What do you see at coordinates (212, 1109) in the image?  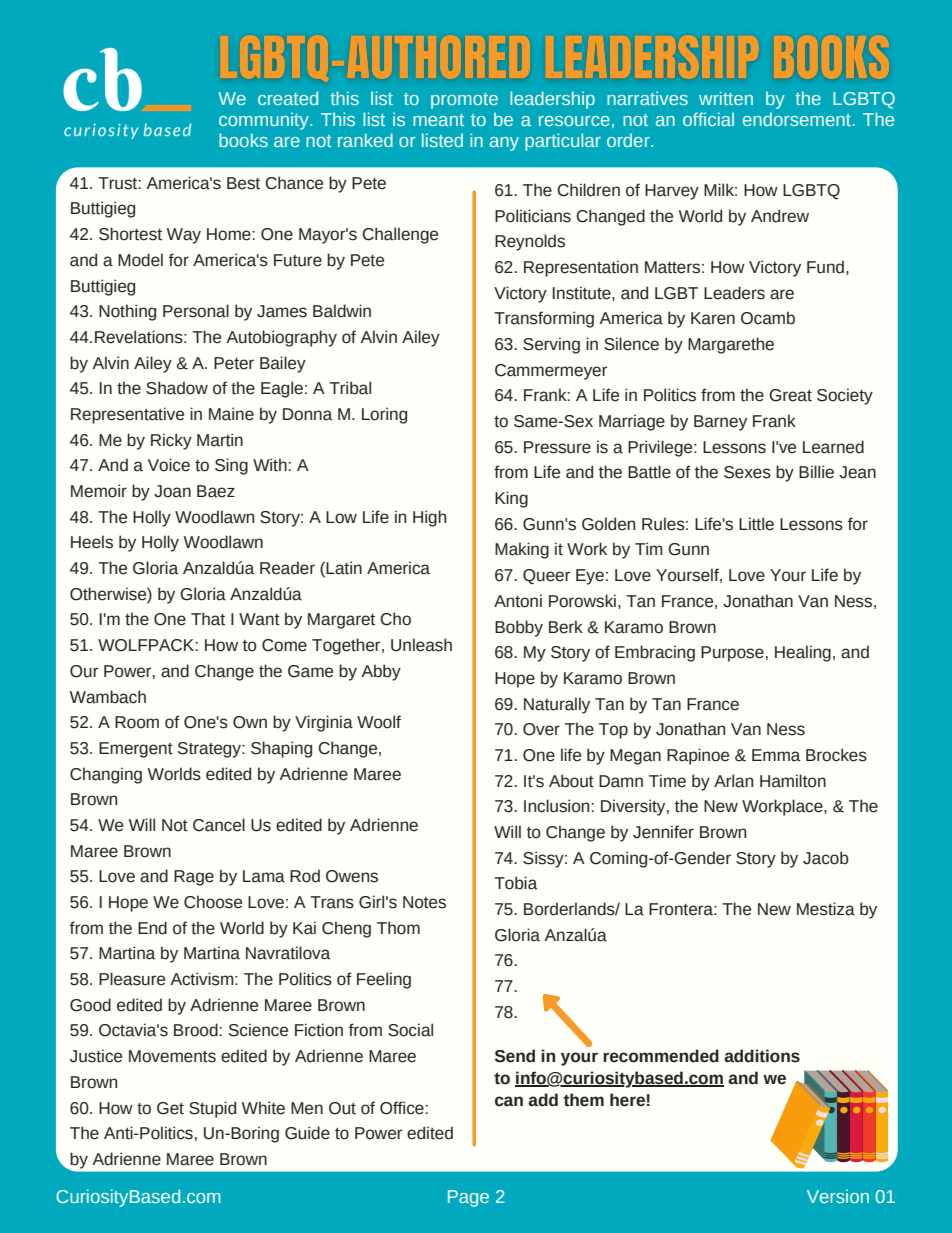 I see `Stupid` at bounding box center [212, 1109].
